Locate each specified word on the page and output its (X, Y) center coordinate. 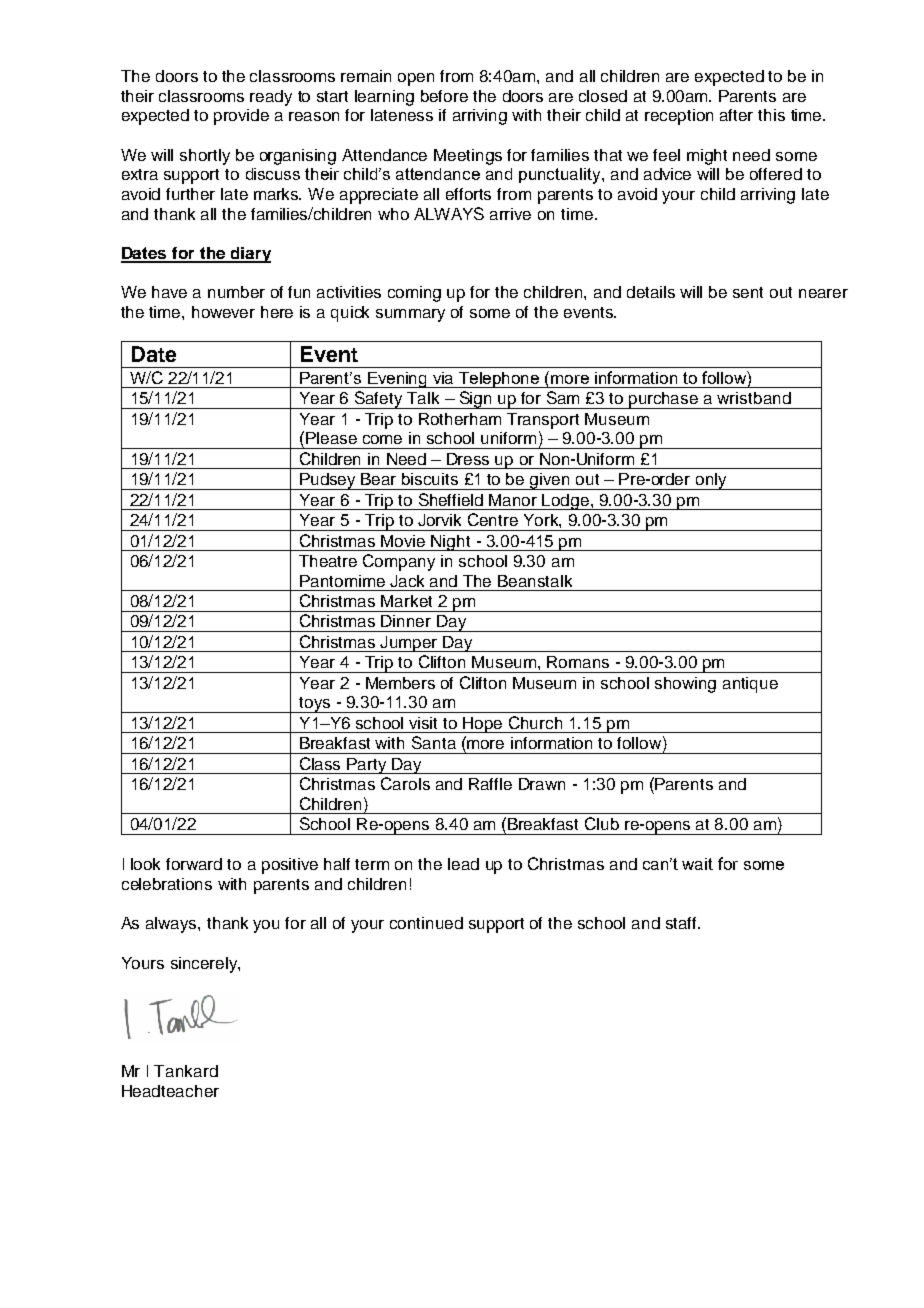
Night (451, 543)
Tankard (186, 1071)
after (736, 115)
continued (426, 923)
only (711, 481)
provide (241, 117)
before (444, 96)
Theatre (328, 561)
